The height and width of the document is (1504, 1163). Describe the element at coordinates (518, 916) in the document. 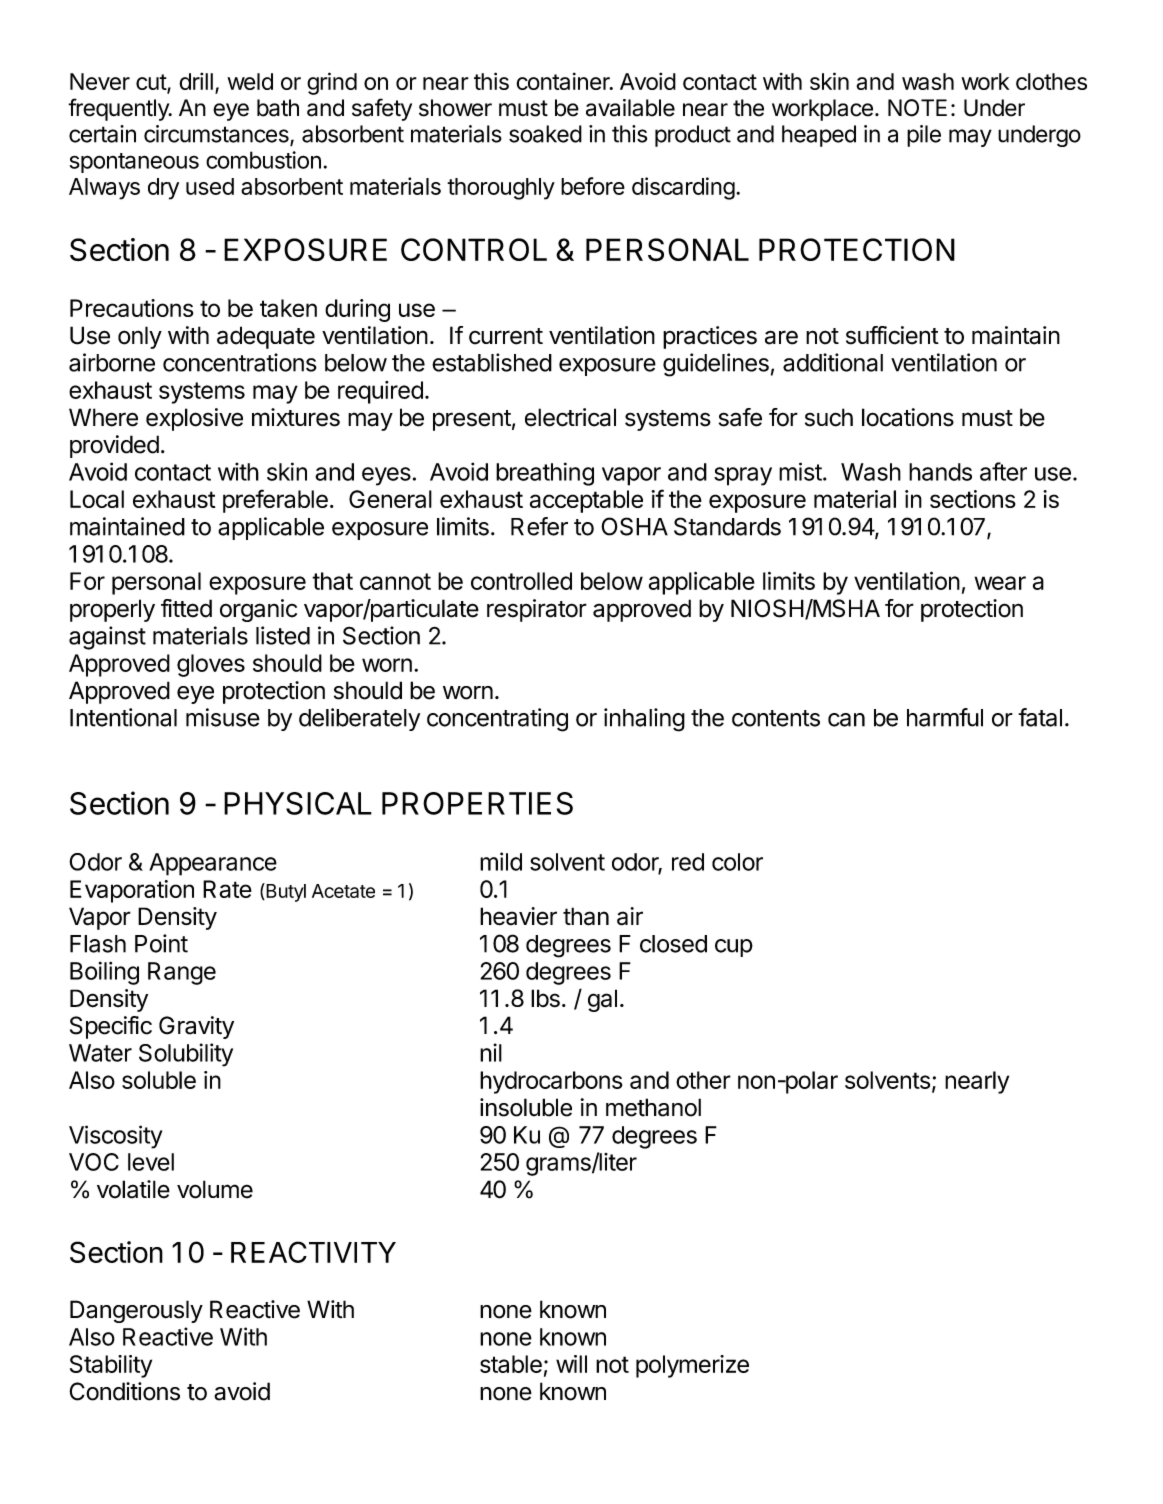

I see `heavier` at that location.
